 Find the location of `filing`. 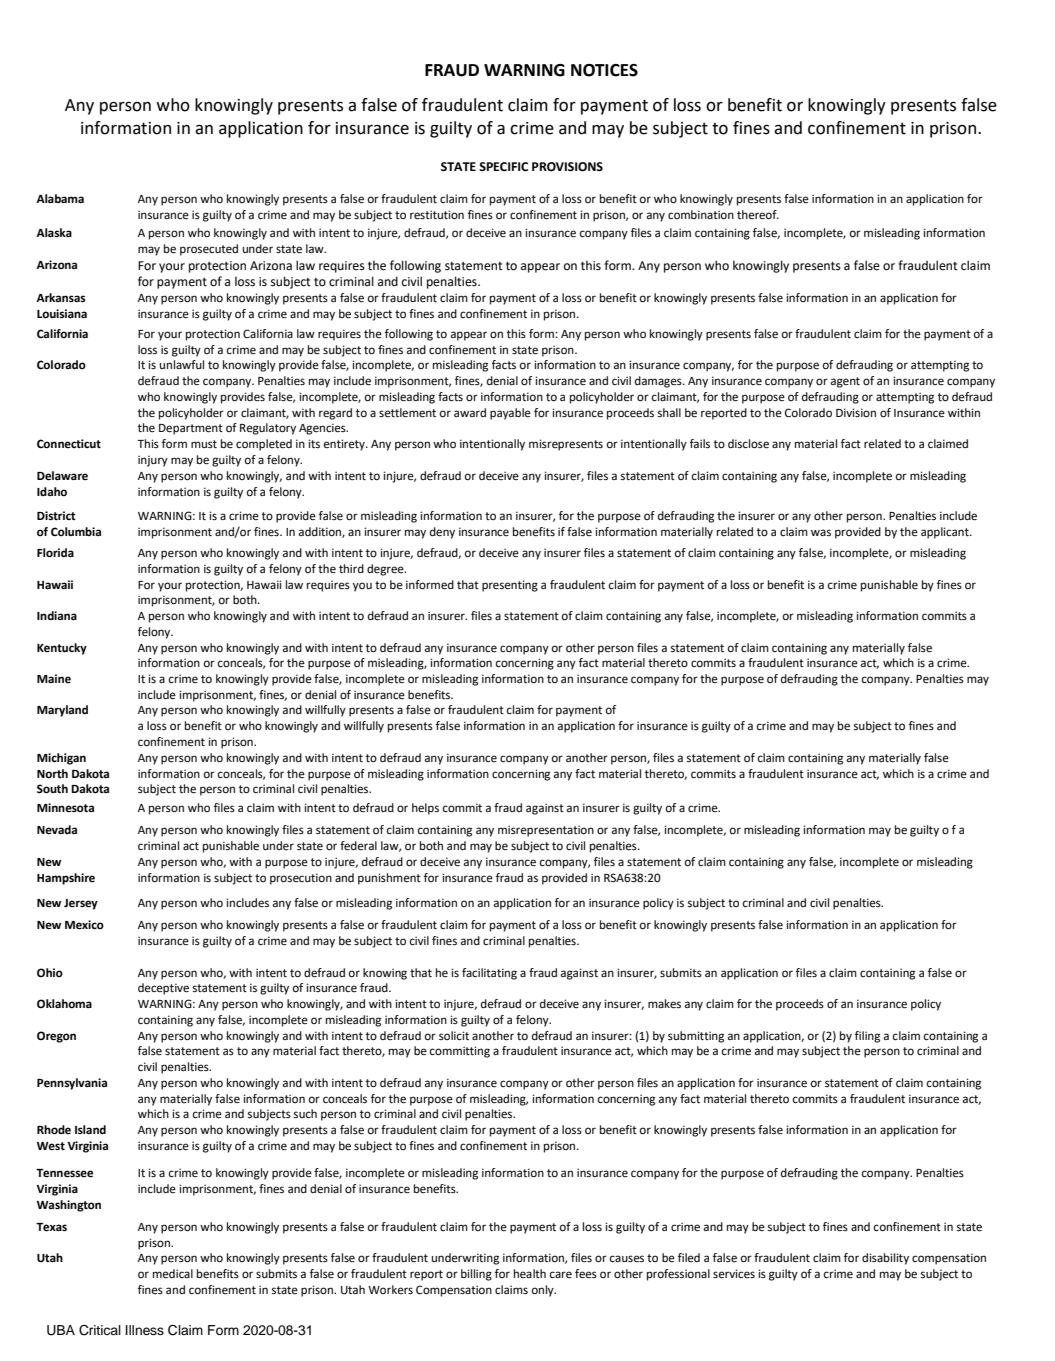

filing is located at coordinates (867, 1037).
